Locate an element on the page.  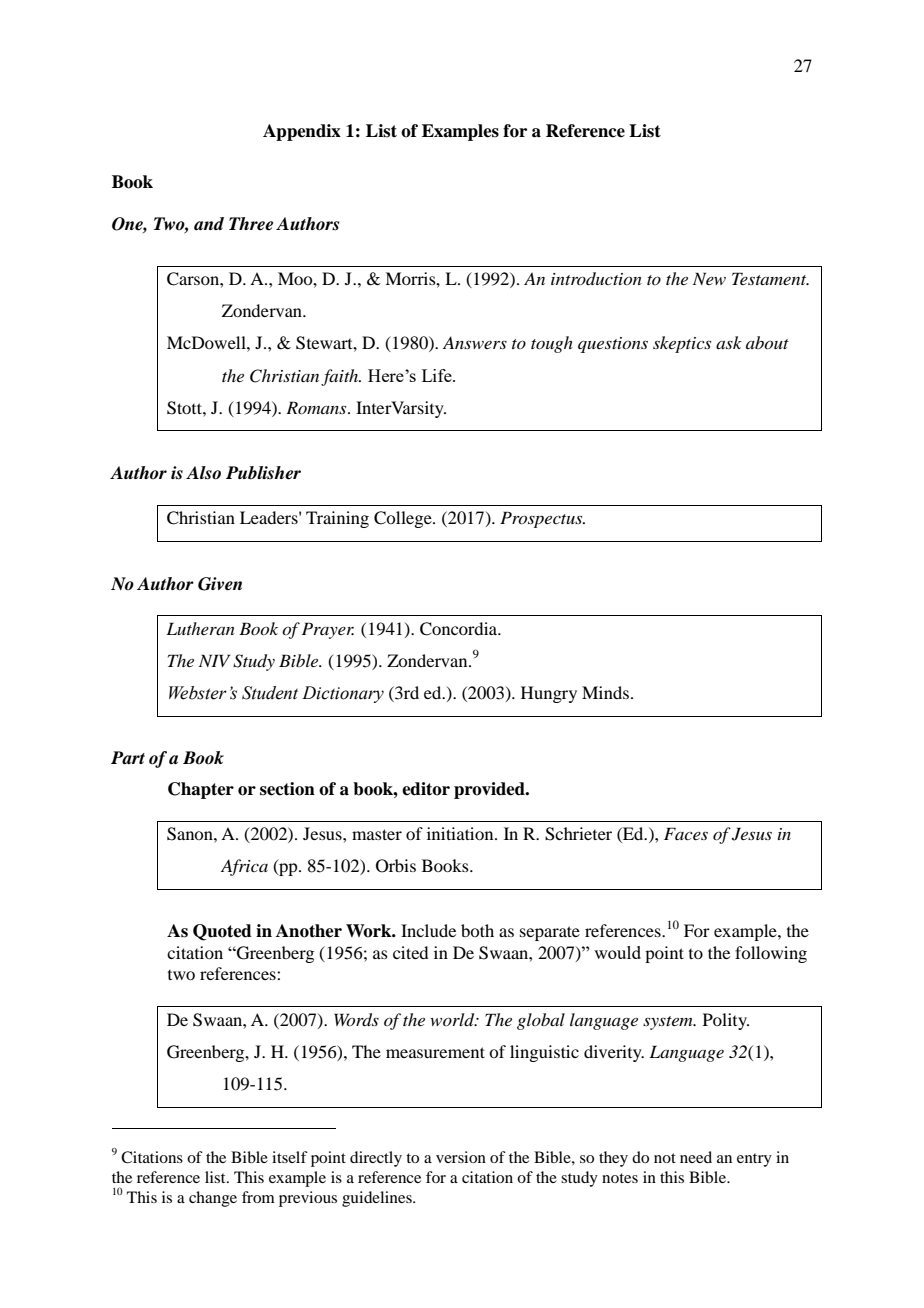
Appendix is located at coordinates (302, 132).
